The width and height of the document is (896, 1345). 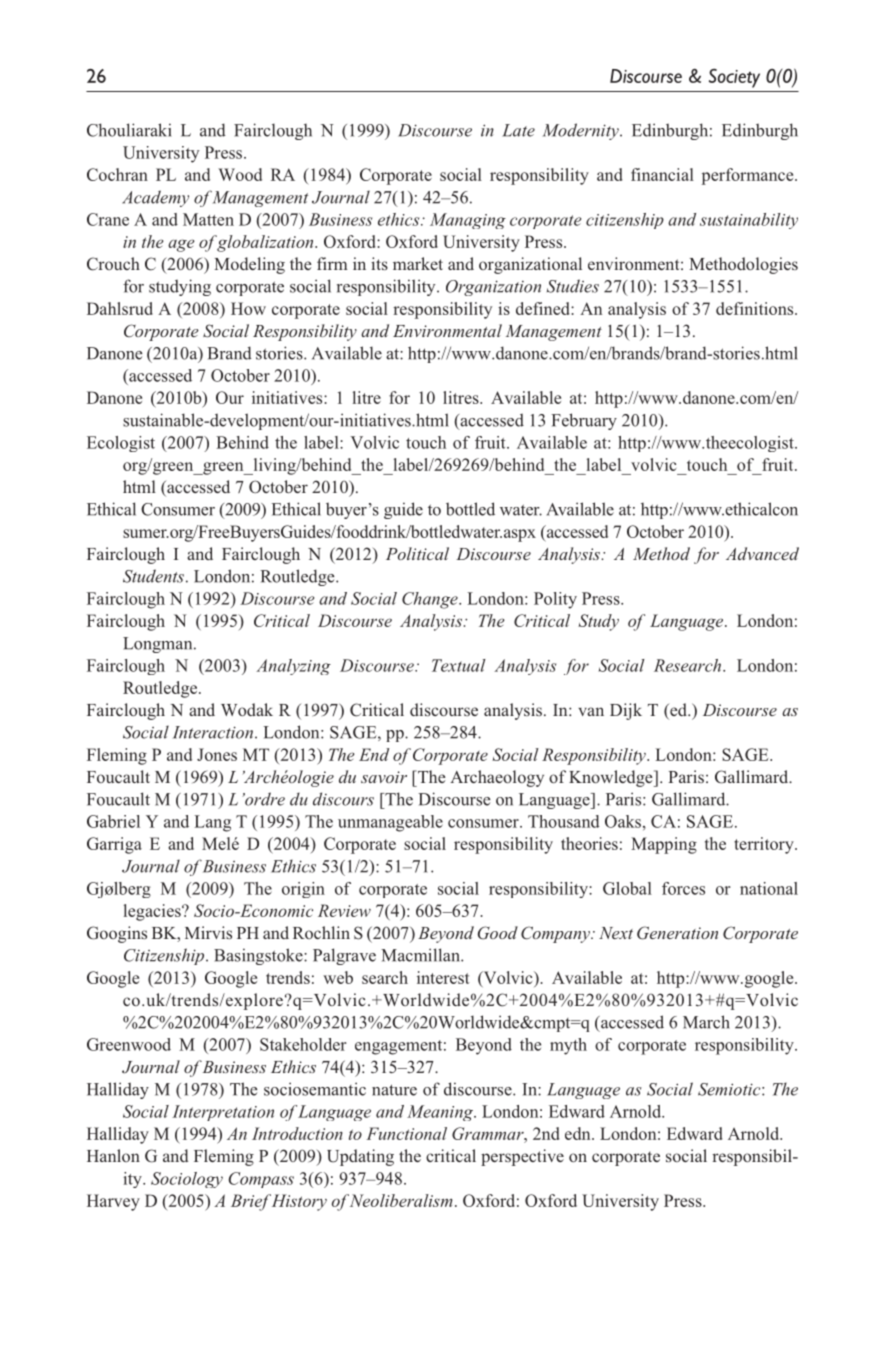 What do you see at coordinates (584, 421) in the document?
I see `February` at bounding box center [584, 421].
